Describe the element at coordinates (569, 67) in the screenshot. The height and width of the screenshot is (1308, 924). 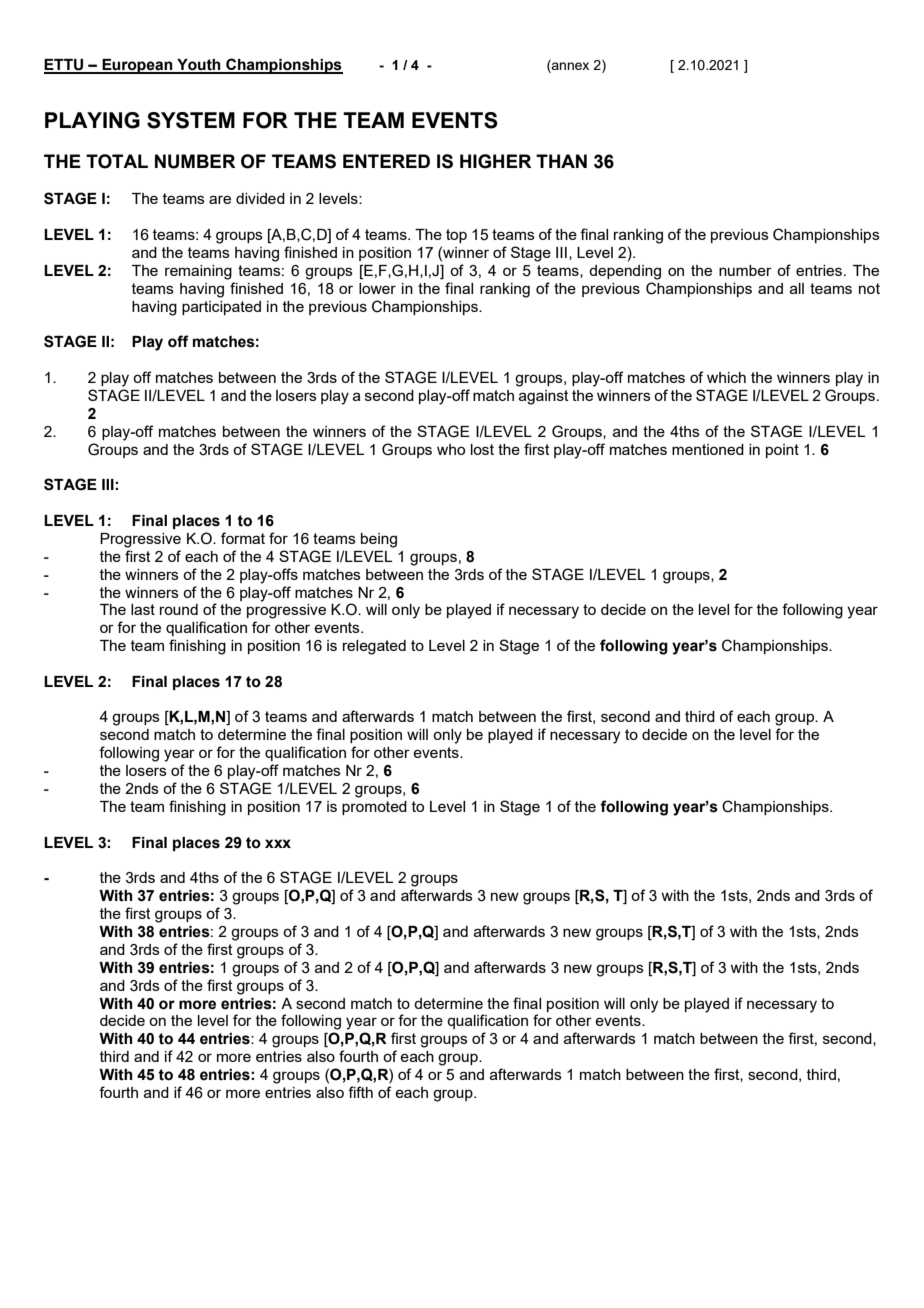
I see `annex` at that location.
